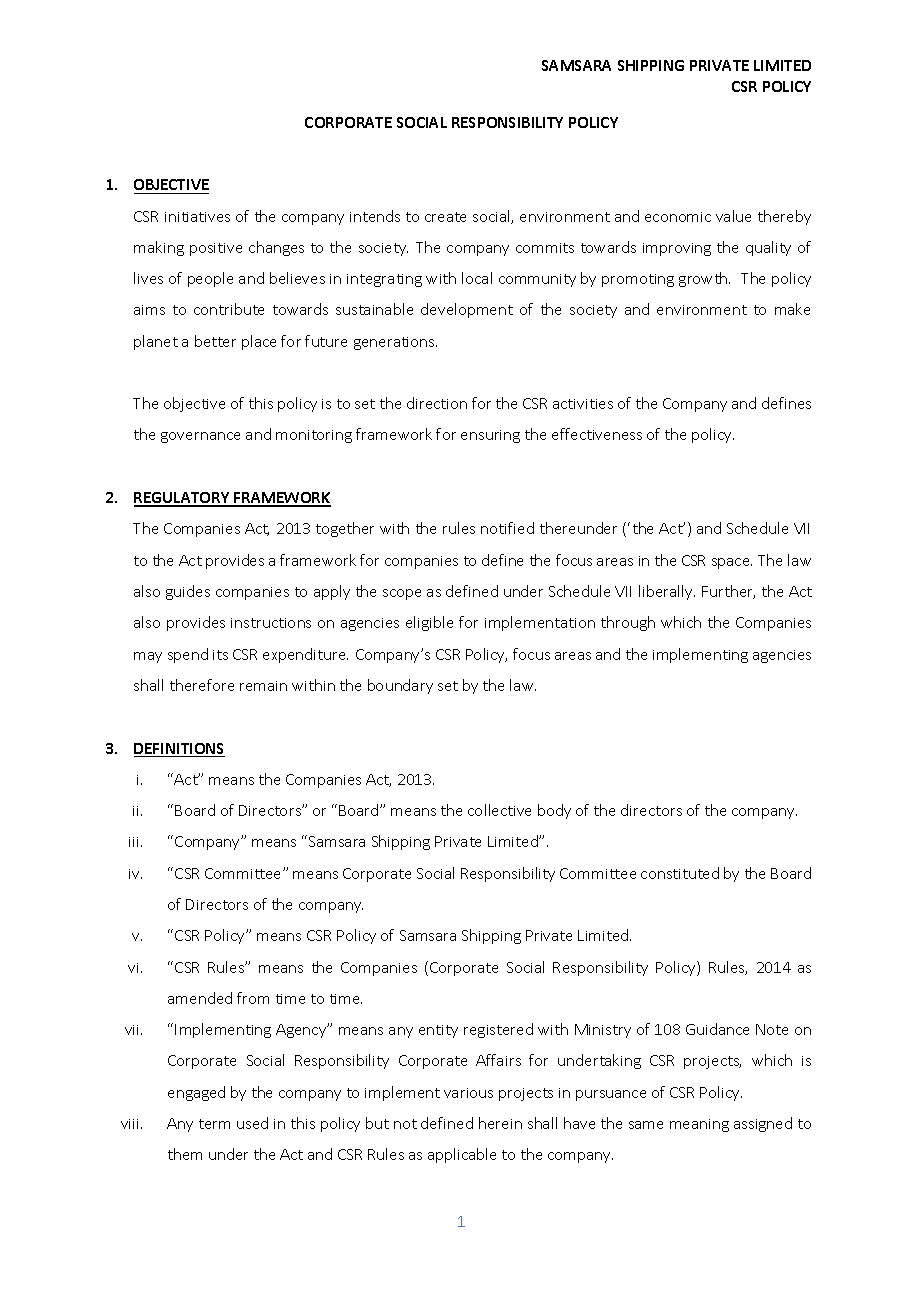 This page has width=924, height=1308. I want to click on improving, so click(677, 249).
